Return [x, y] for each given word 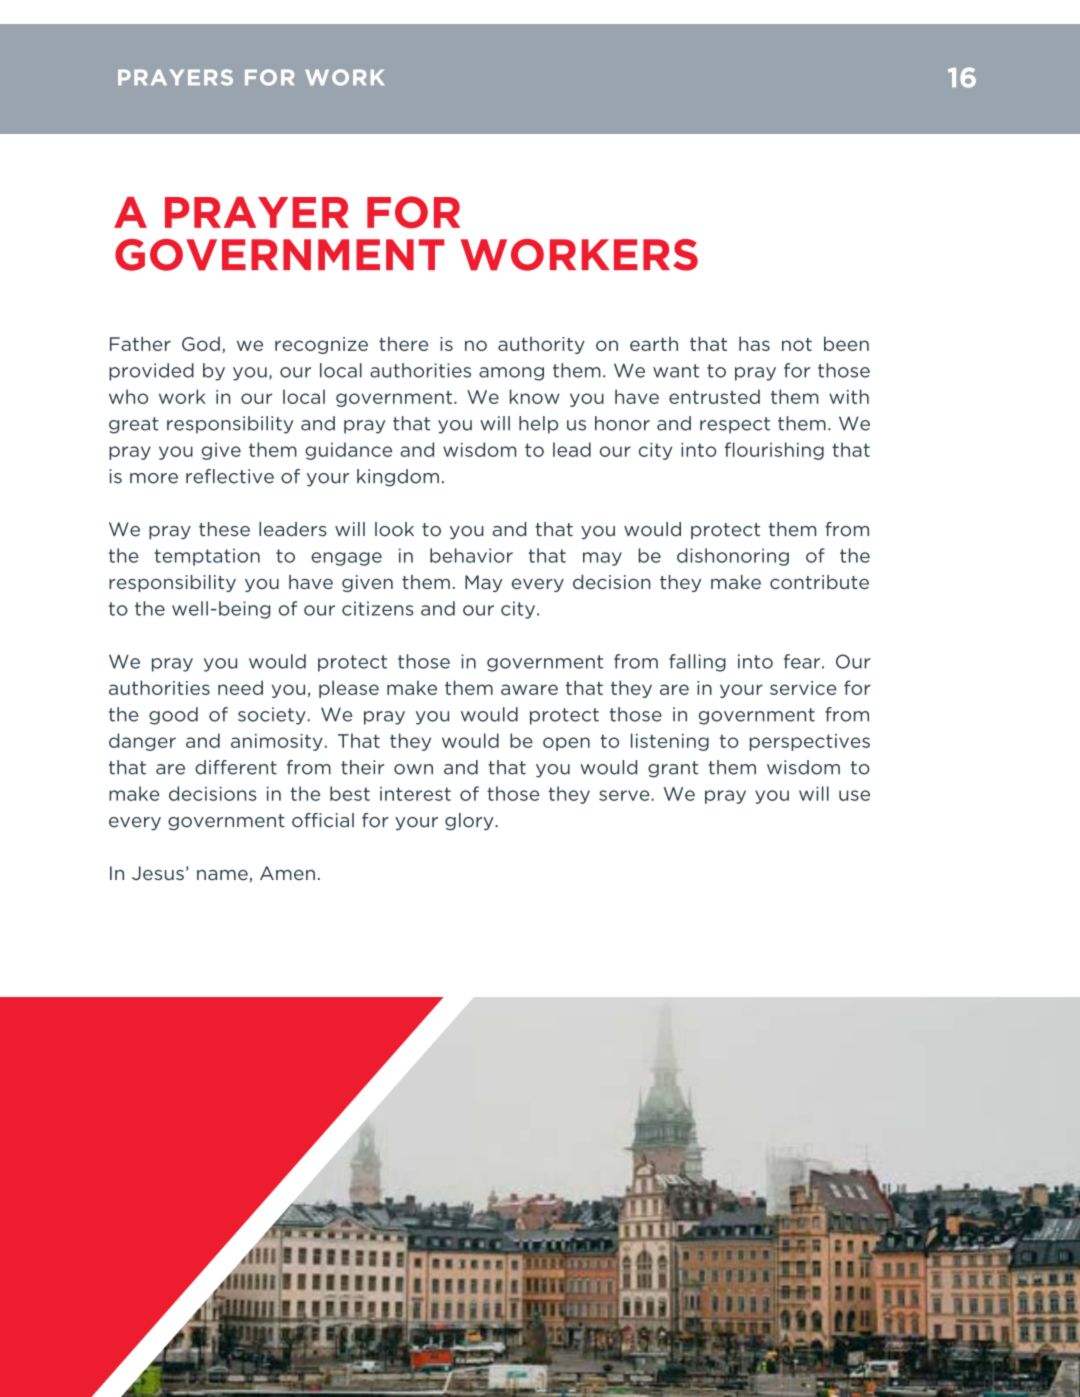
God [201, 344]
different [236, 767]
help [538, 425]
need [240, 687]
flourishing [774, 451]
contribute [819, 582]
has [754, 343]
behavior [471, 555]
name [222, 875]
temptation [207, 557]
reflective [230, 476]
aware [529, 689]
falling [697, 663]
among [511, 374]
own [413, 769]
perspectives [810, 742]
